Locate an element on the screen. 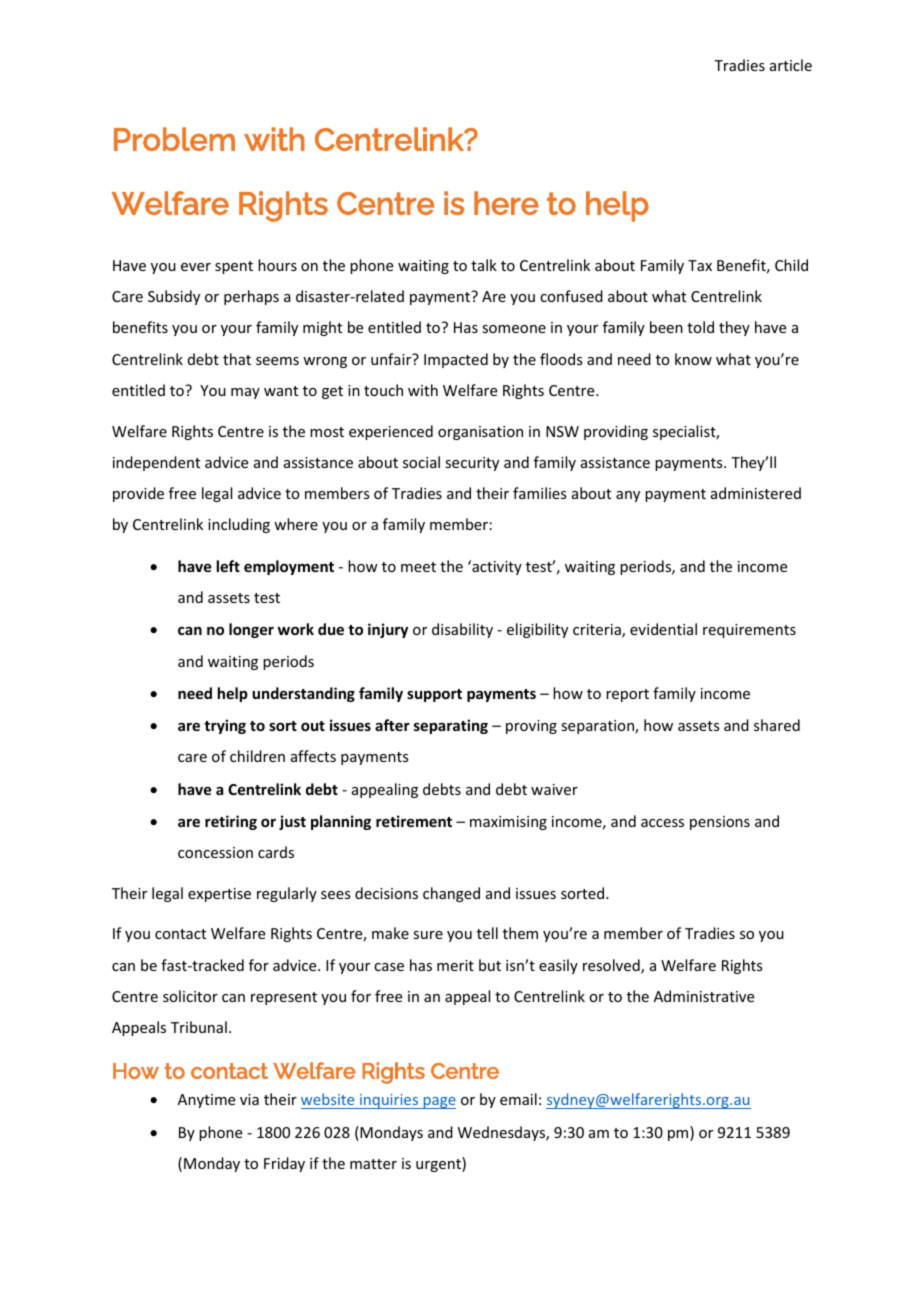 The image size is (924, 1308). may is located at coordinates (245, 393).
